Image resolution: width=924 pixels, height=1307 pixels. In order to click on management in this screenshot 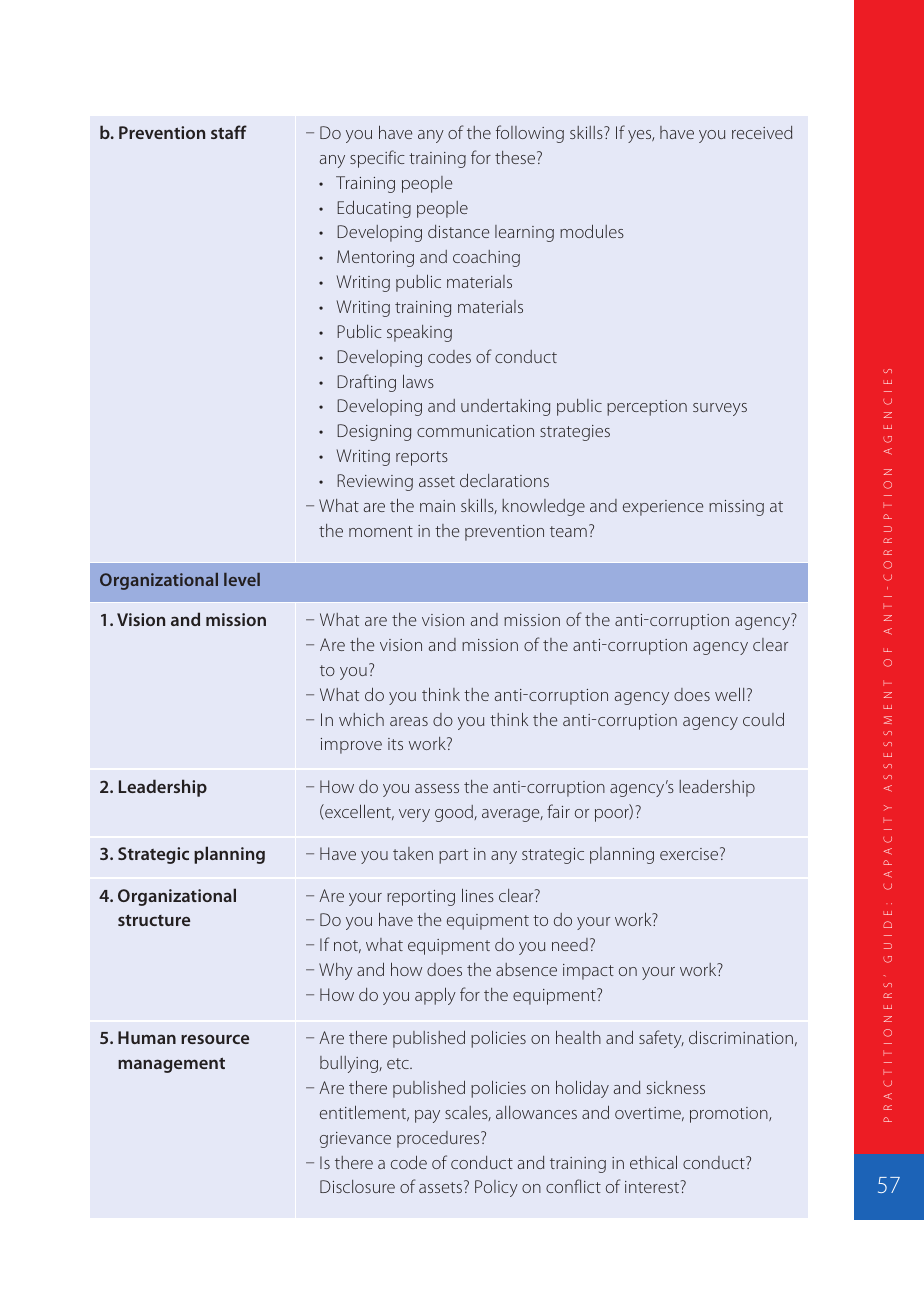, I will do `click(171, 1065)`.
